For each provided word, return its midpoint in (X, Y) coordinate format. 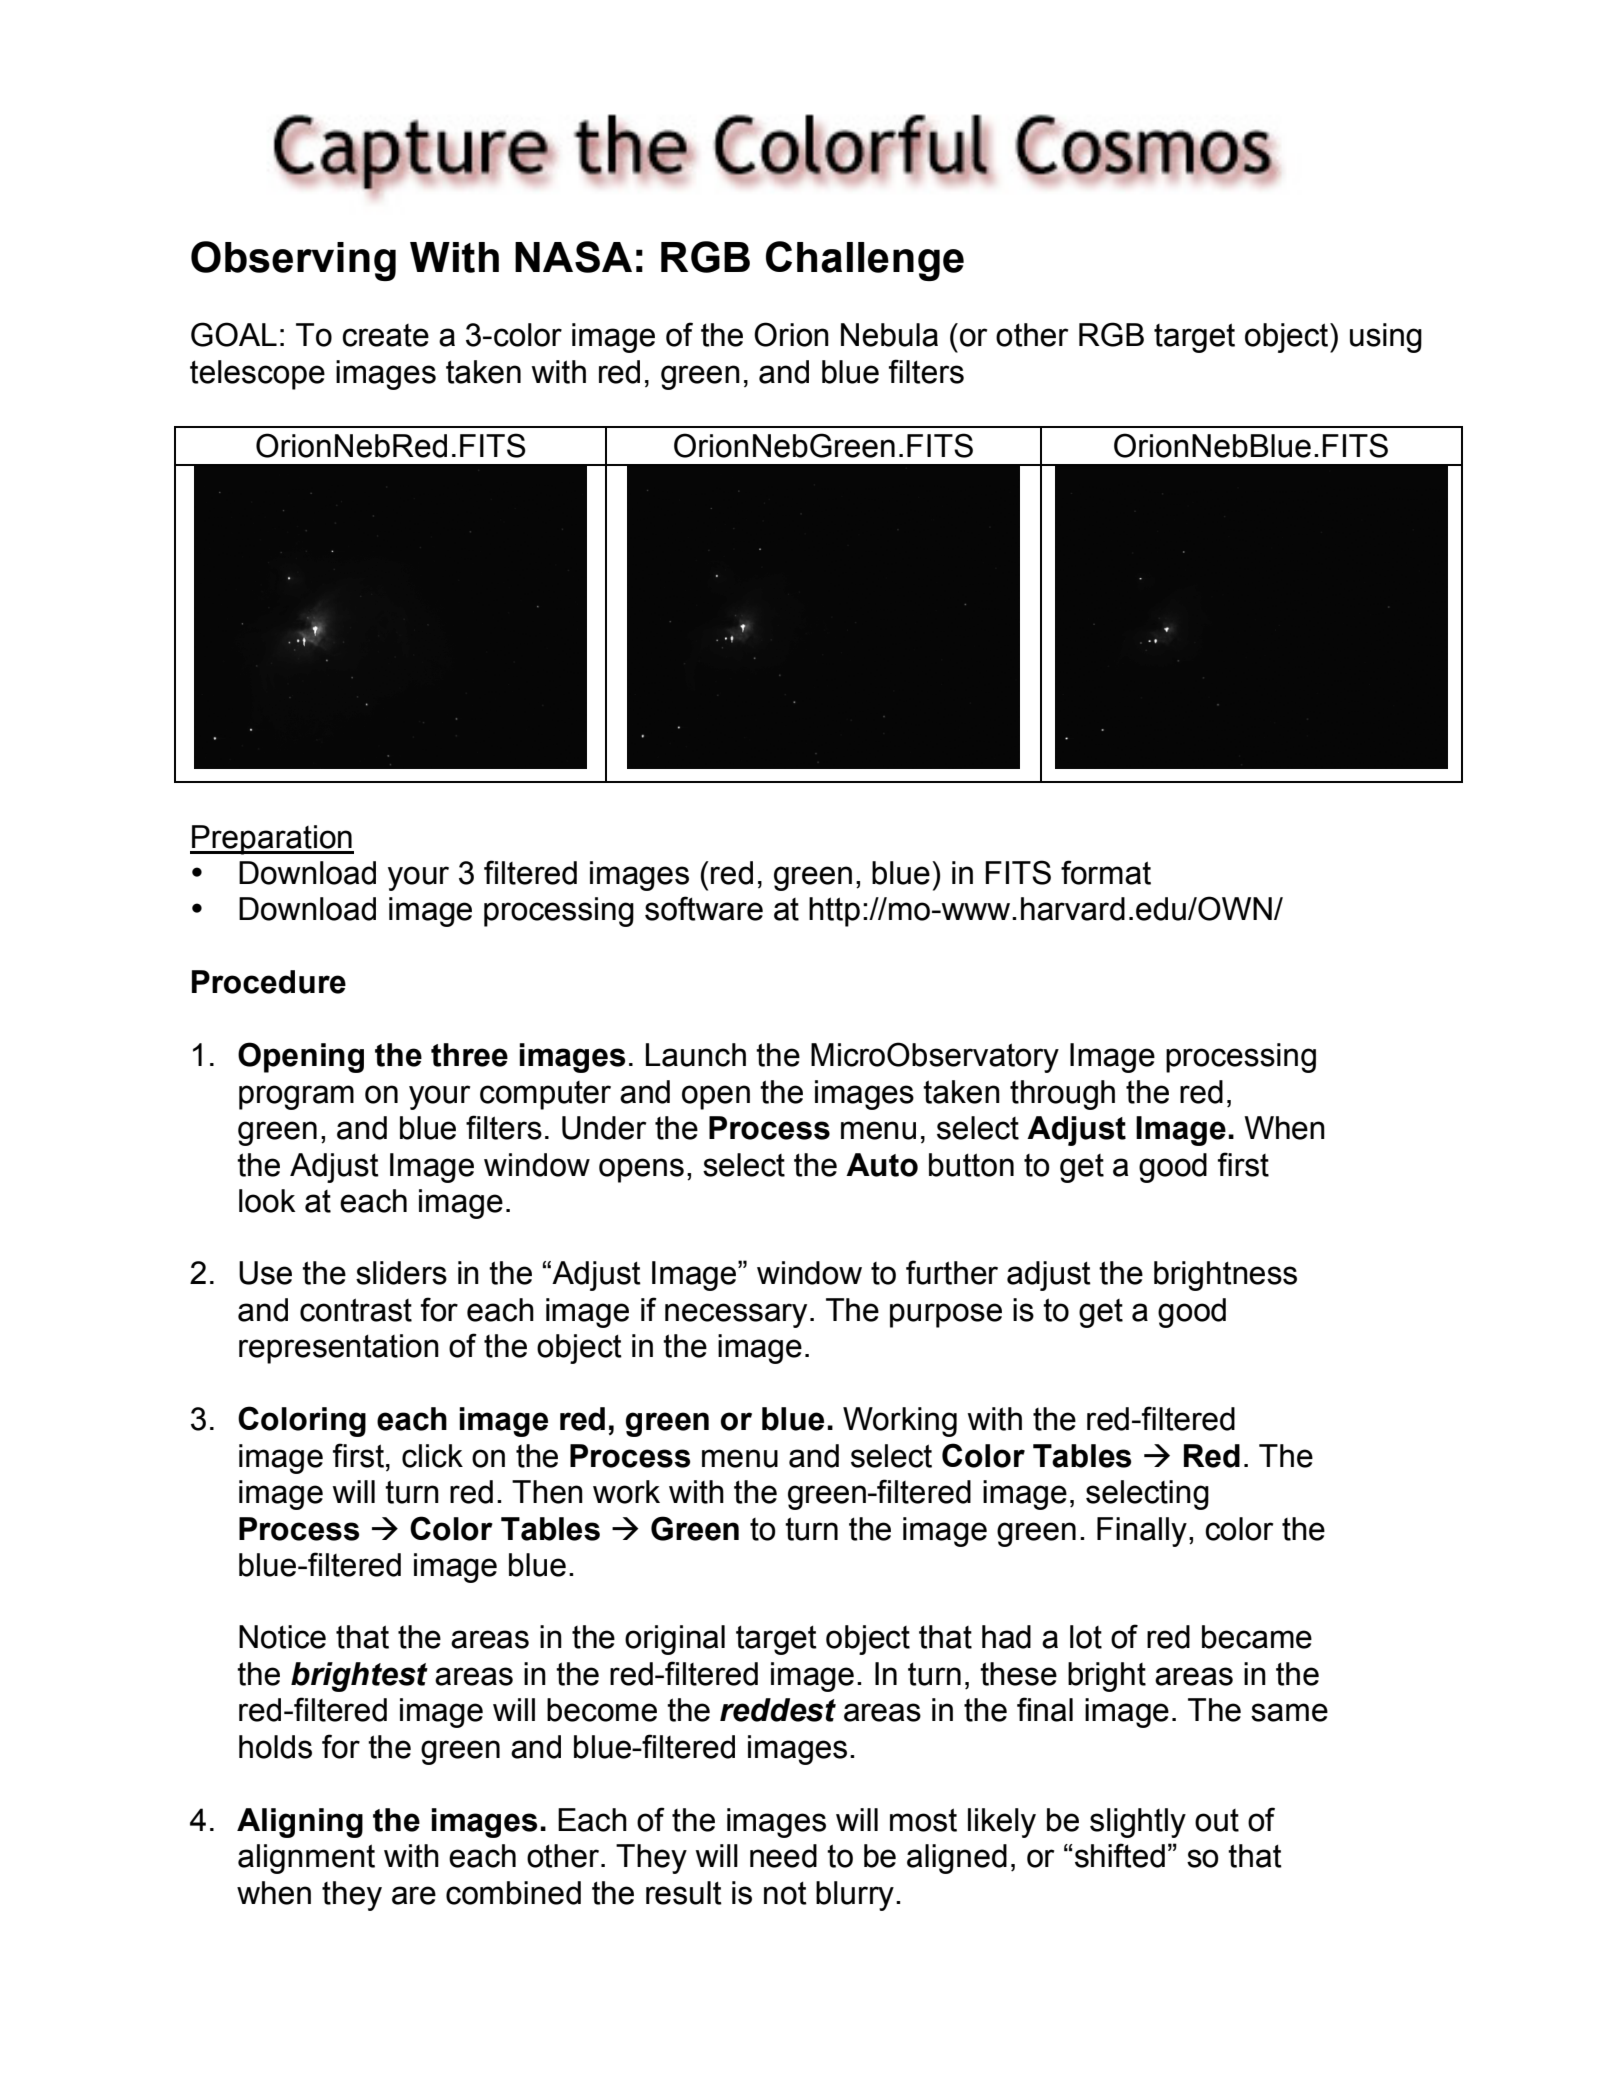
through (1062, 1095)
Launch (696, 1055)
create (385, 335)
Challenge (865, 261)
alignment (306, 1859)
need (783, 1856)
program (296, 1097)
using (1386, 338)
